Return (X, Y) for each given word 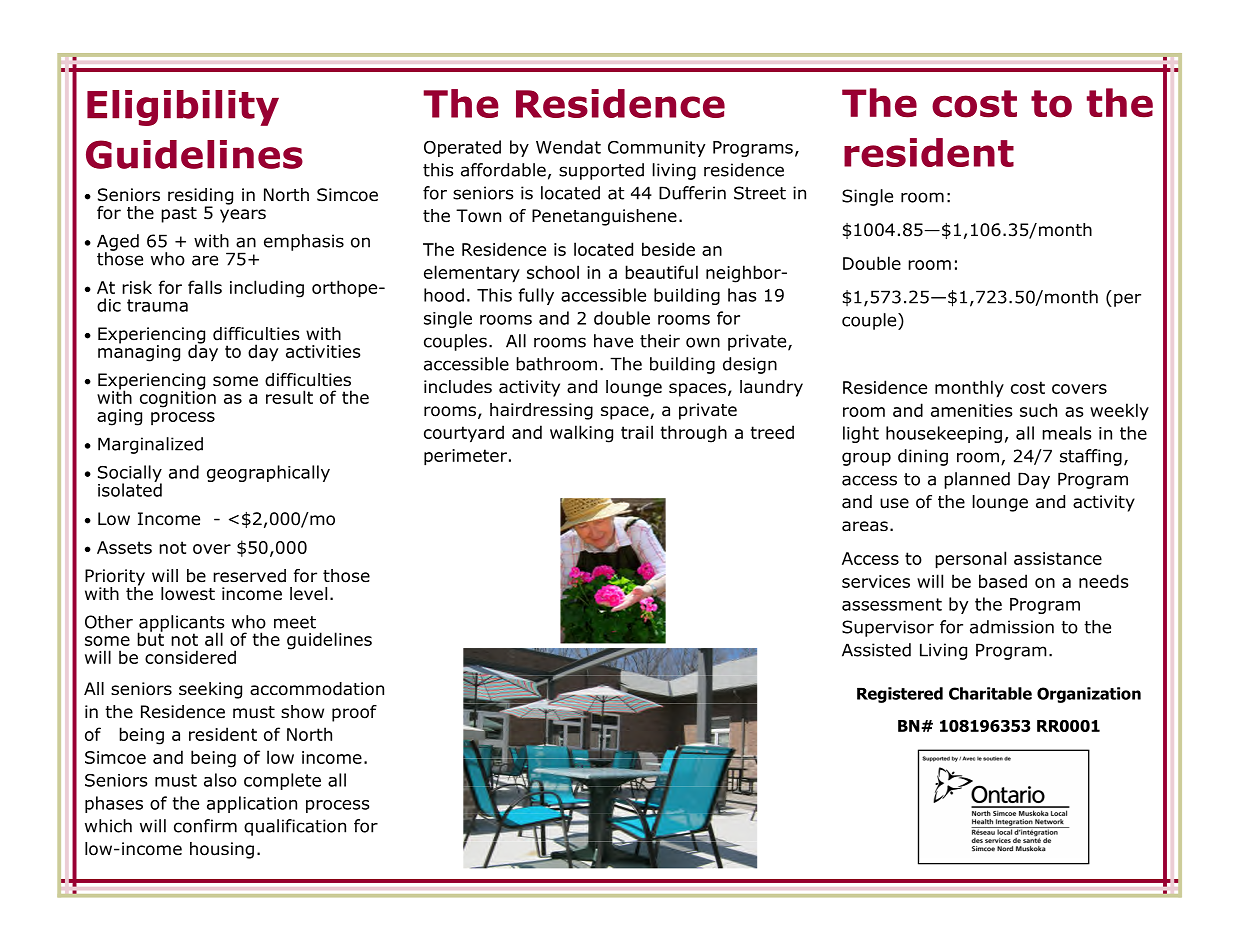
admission (1012, 627)
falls (205, 287)
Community (656, 149)
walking (581, 434)
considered (190, 657)
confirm (205, 826)
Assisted (876, 650)
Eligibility (183, 108)
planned (977, 480)
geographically (268, 473)
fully (536, 296)
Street (760, 193)
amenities (971, 410)
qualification (295, 827)
